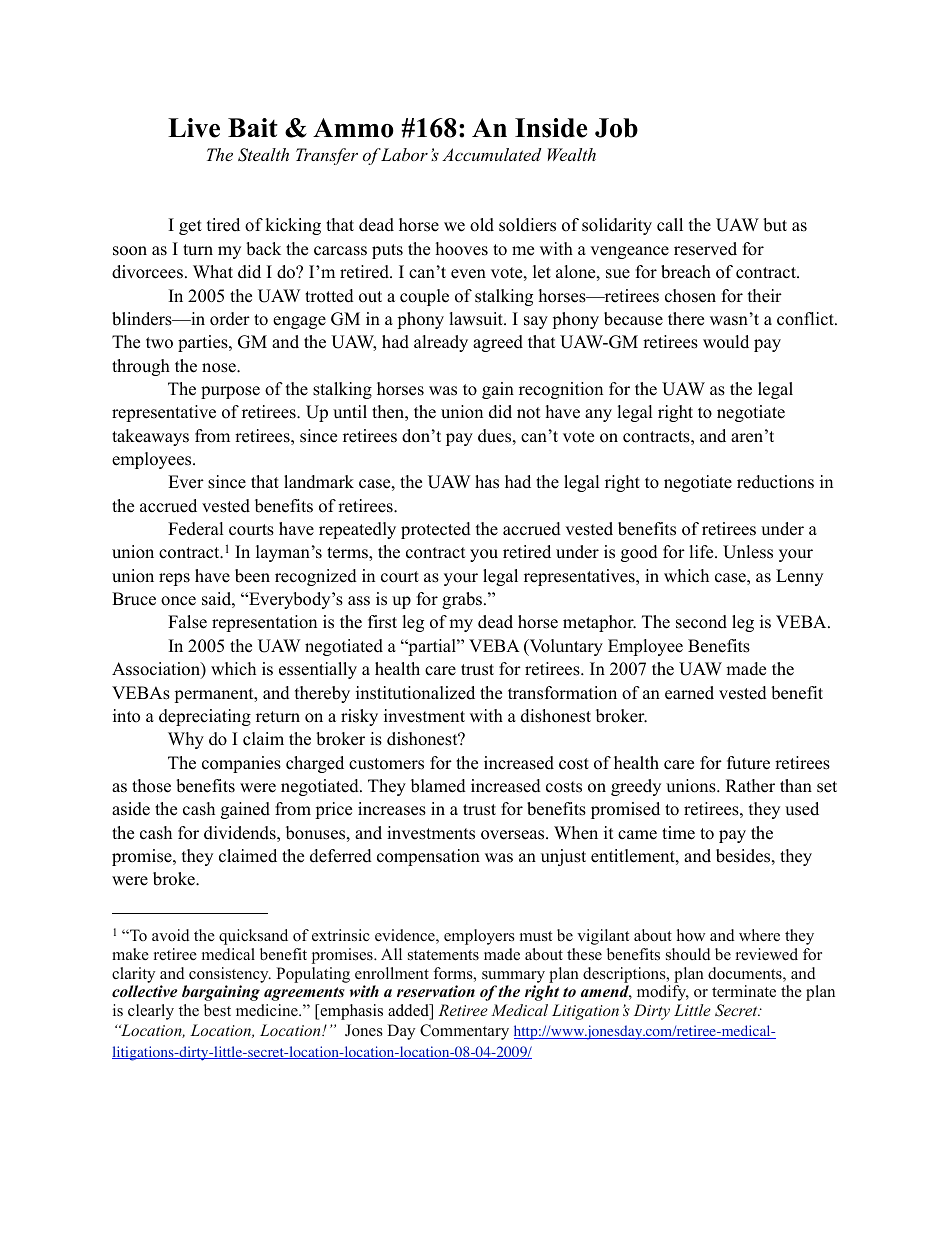 This document has height=1233, width=952. I want to click on terminate, so click(744, 991).
